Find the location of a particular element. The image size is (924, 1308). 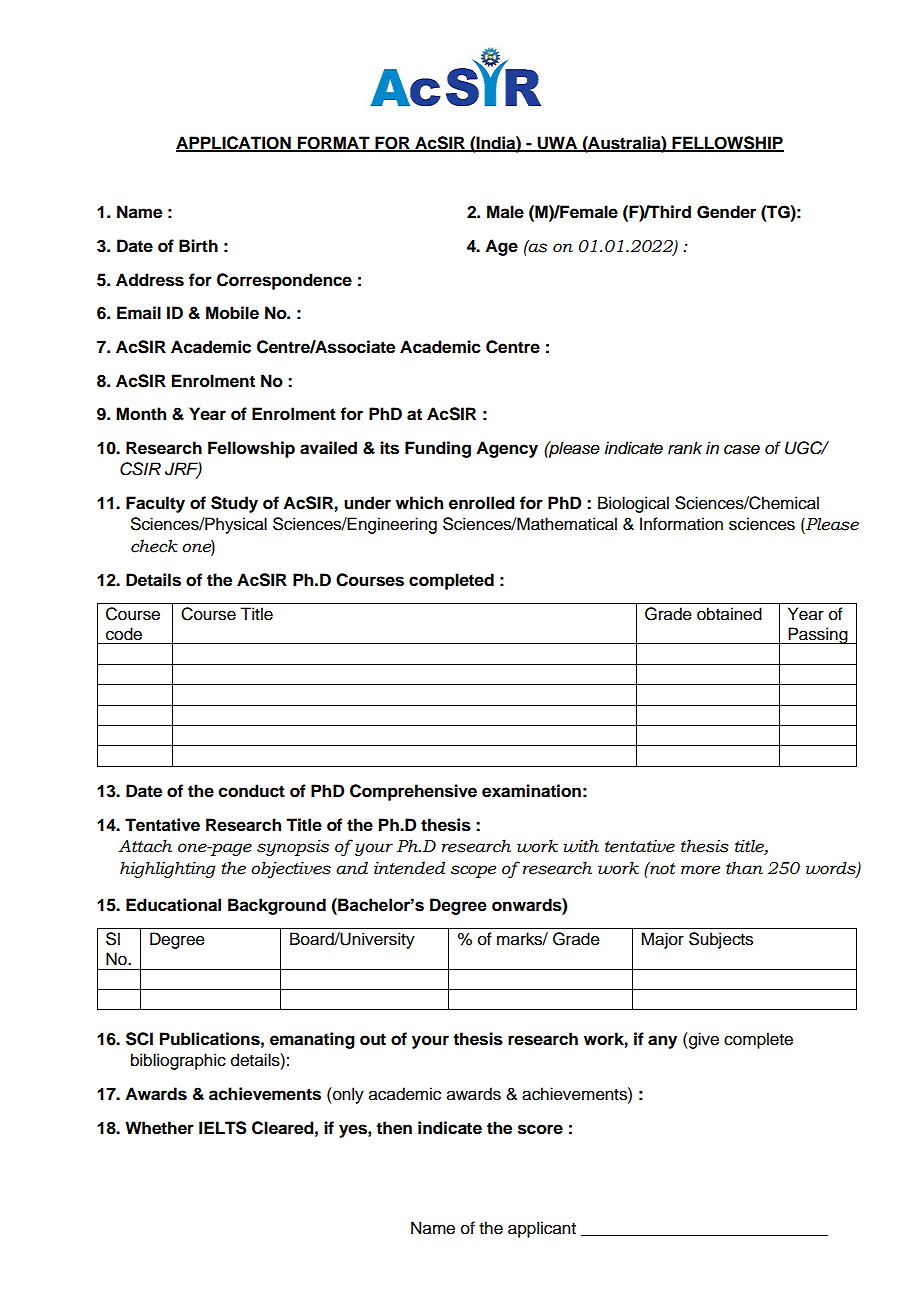

APPLICATION is located at coordinates (234, 143).
